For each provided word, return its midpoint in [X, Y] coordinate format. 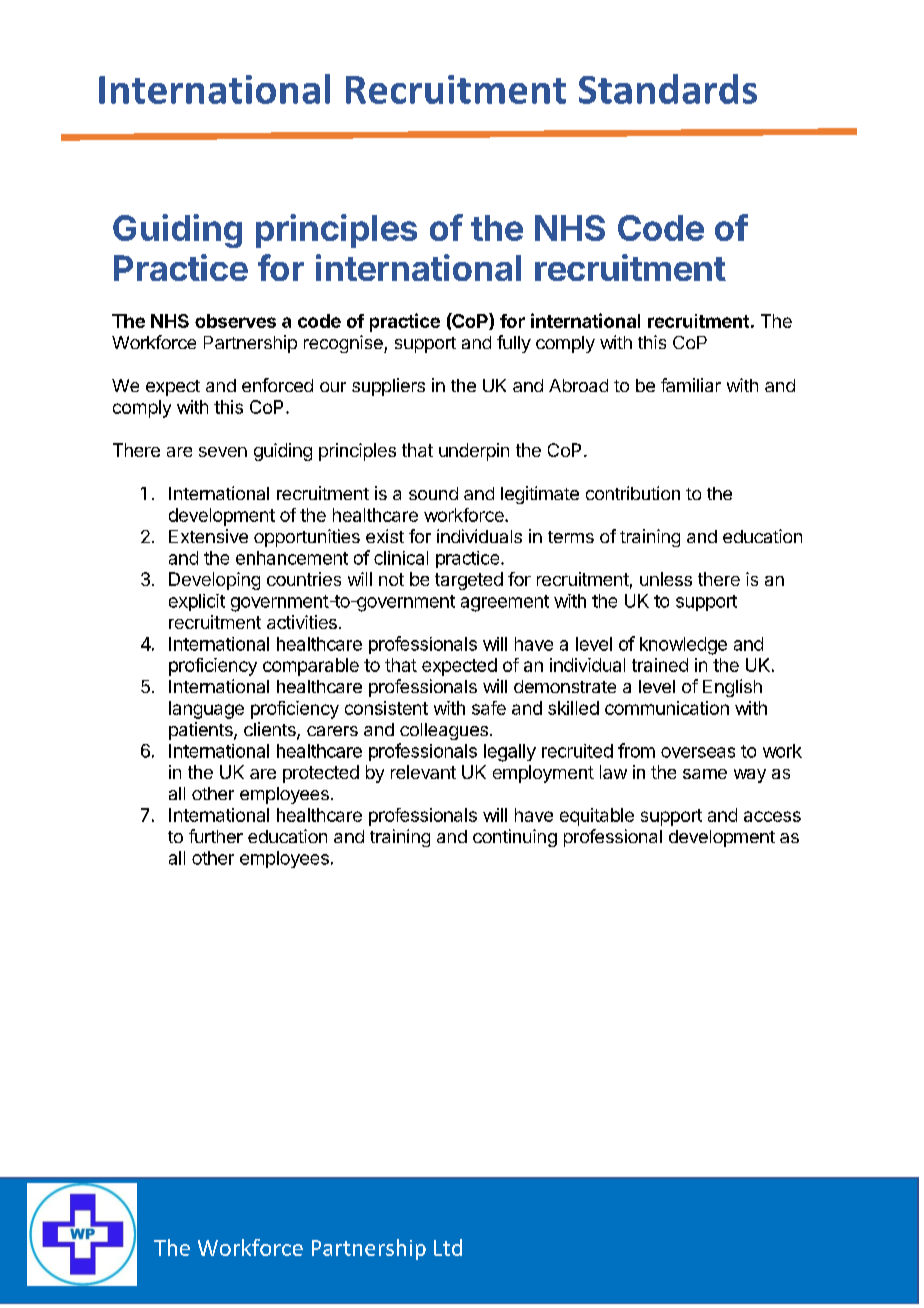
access [772, 816]
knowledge [683, 646]
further [216, 836]
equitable [597, 817]
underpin [474, 452]
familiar [691, 385]
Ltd [448, 1247]
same [705, 774]
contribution [633, 493]
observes [235, 321]
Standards [668, 89]
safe [489, 708]
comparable [311, 667]
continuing [515, 838]
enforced [277, 385]
